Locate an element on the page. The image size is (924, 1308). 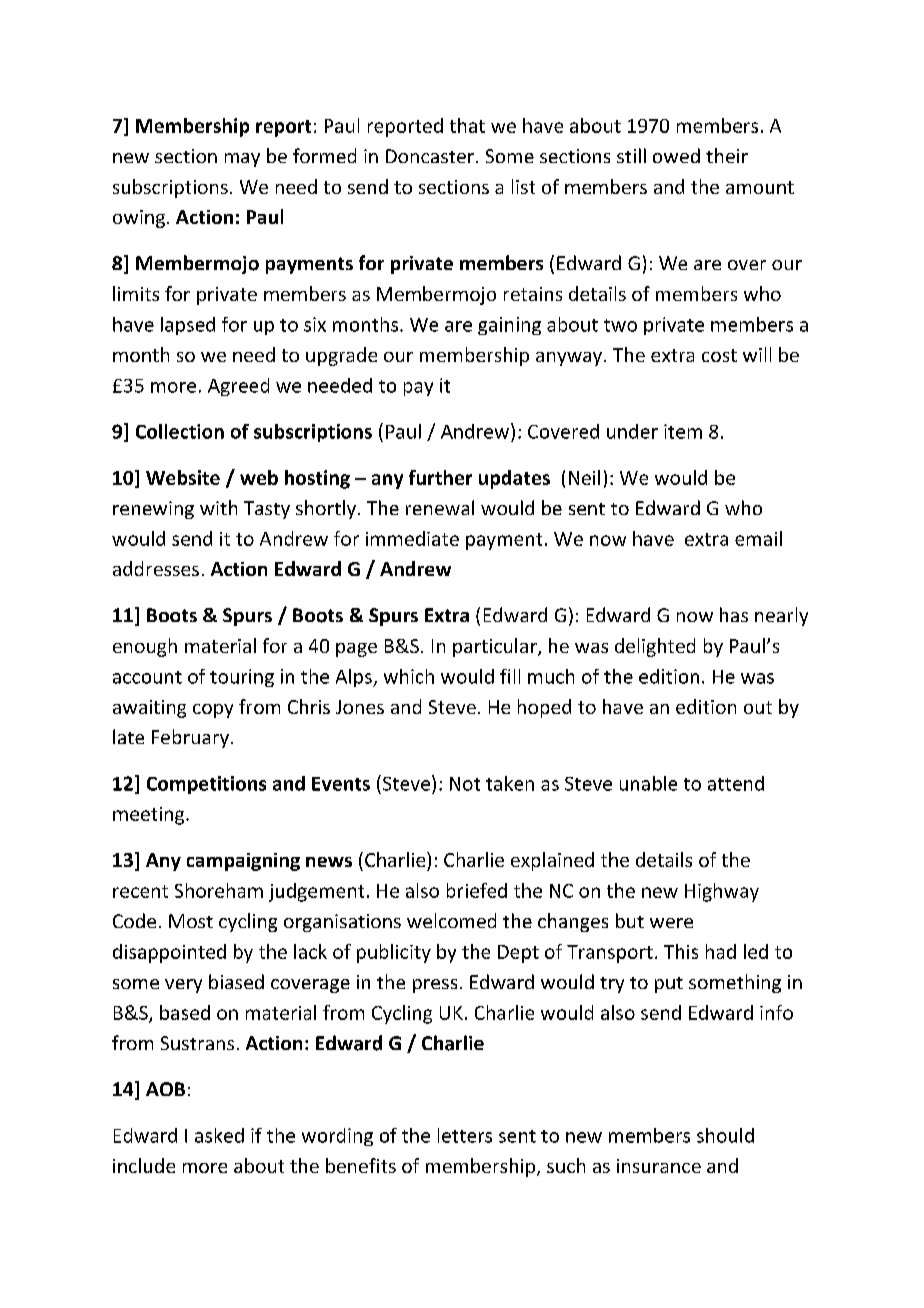
immediate is located at coordinates (412, 538).
